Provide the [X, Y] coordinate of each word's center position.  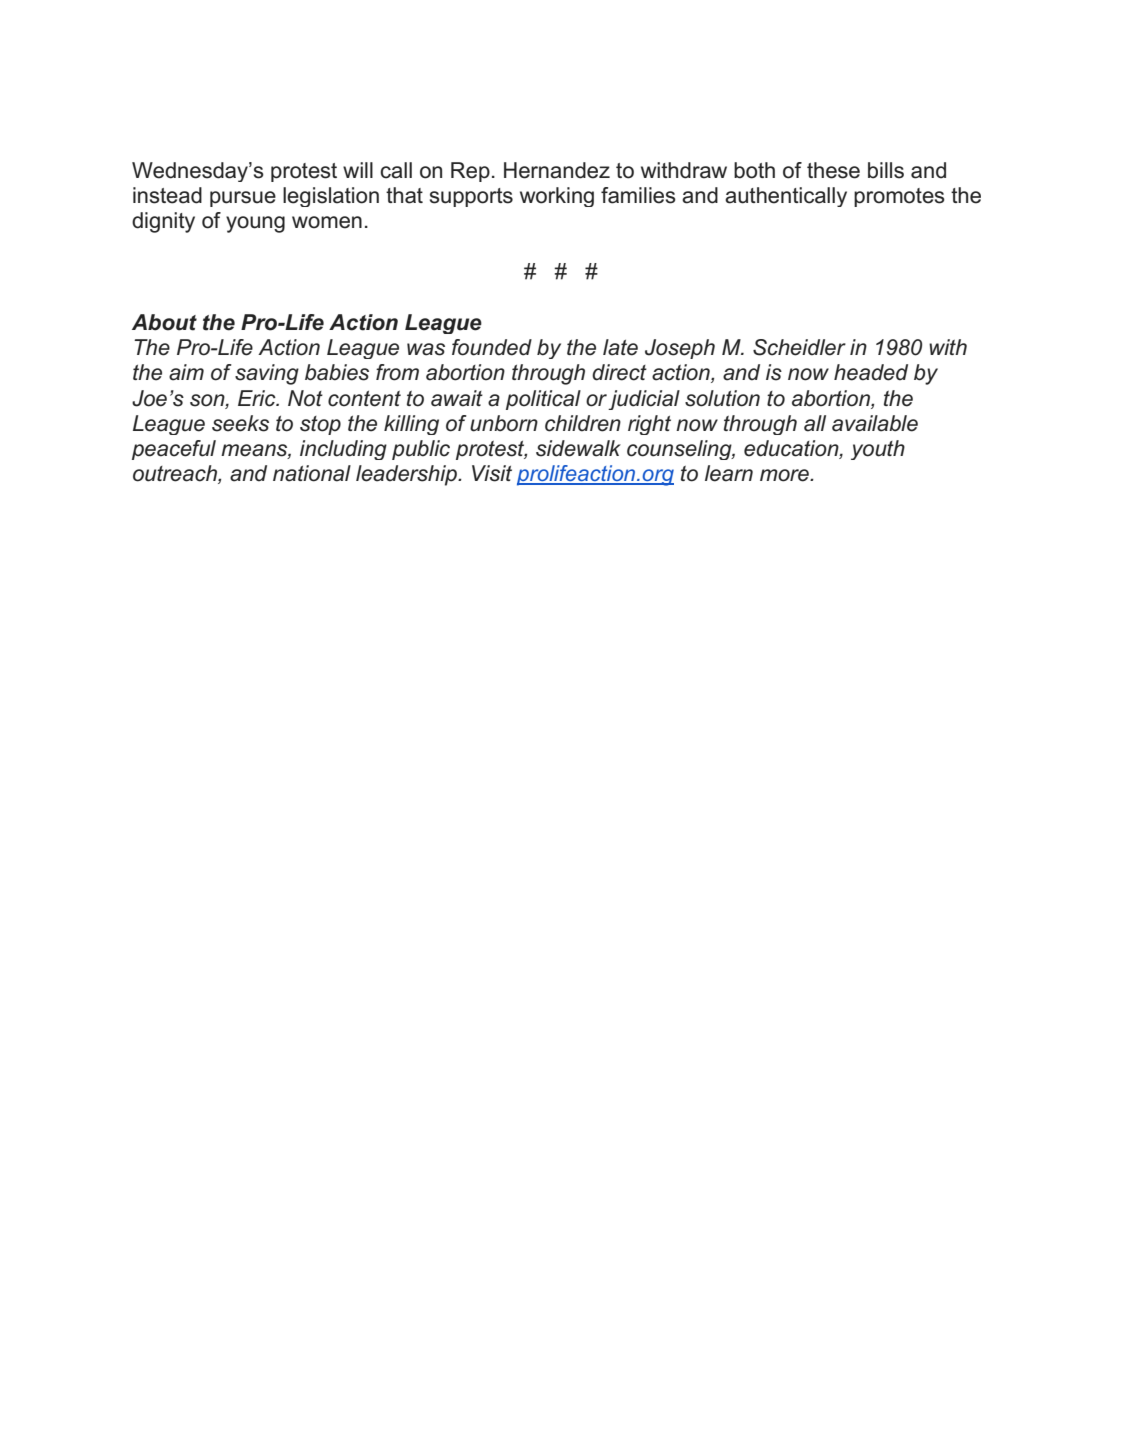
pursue [243, 199]
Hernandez [557, 170]
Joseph [680, 349]
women [327, 222]
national [312, 473]
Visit [492, 473]
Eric [258, 398]
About [164, 322]
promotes [899, 197]
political [543, 400]
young [255, 224]
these [833, 170]
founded [492, 347]
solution [722, 398]
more [785, 475]
